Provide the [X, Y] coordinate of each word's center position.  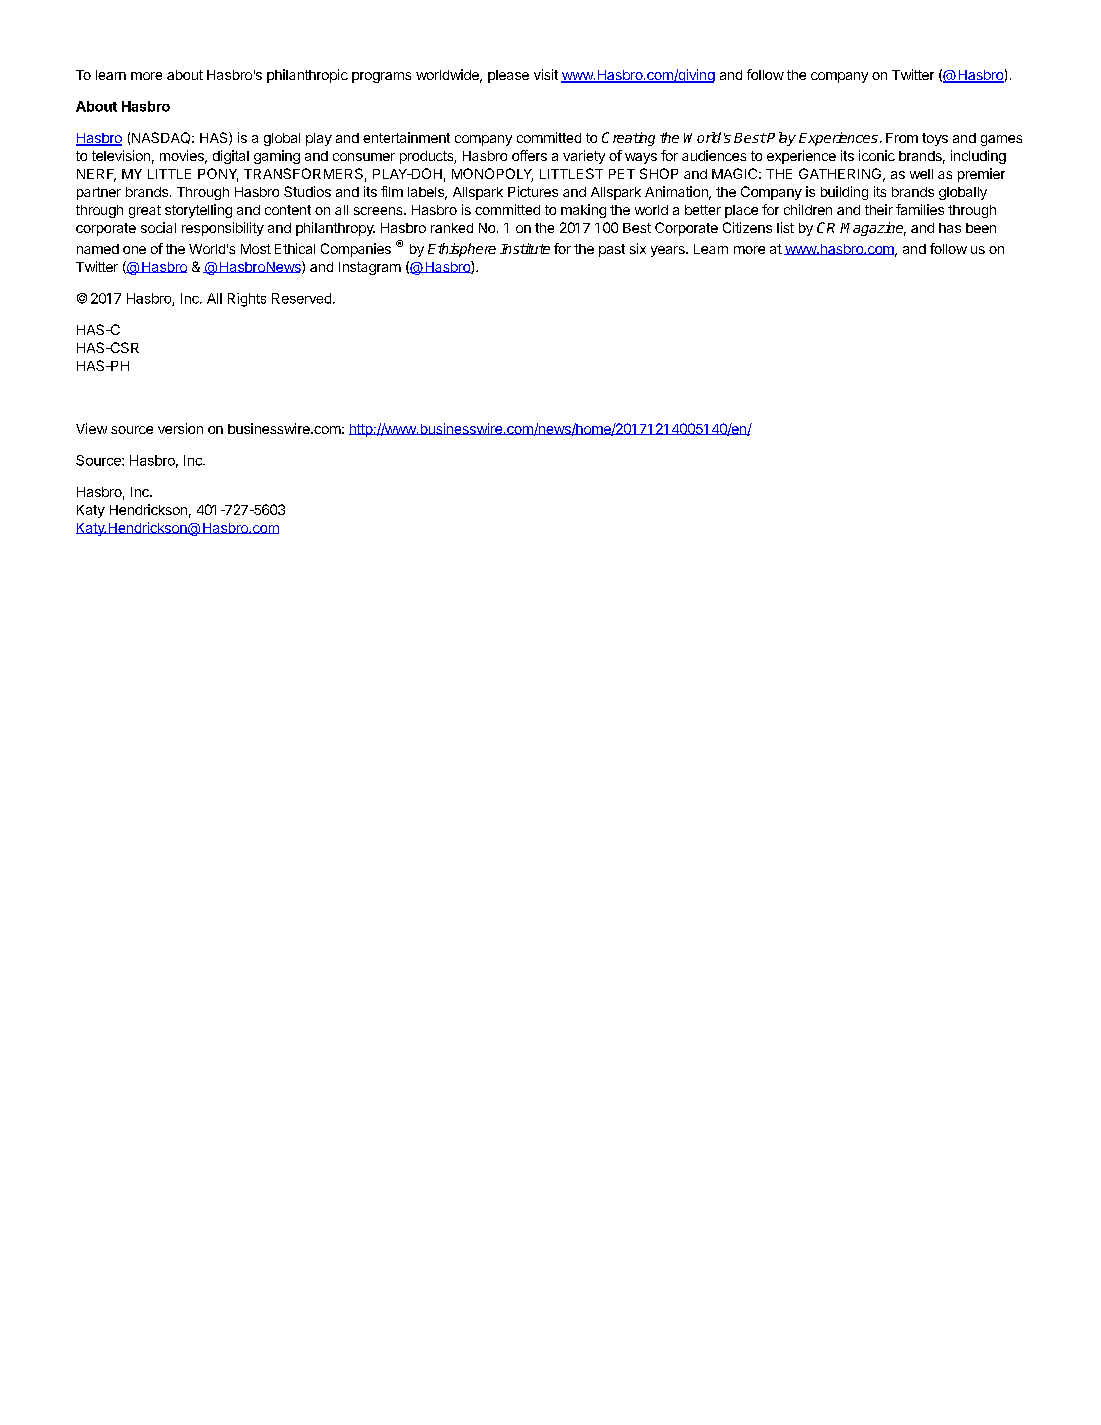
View [91, 428]
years [669, 251]
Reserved [301, 298]
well [921, 174]
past [612, 250]
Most [256, 249]
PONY [218, 175]
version [180, 428]
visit [546, 74]
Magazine [873, 229]
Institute [525, 248]
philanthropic [307, 76]
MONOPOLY [492, 175]
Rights [247, 300]
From [902, 138]
